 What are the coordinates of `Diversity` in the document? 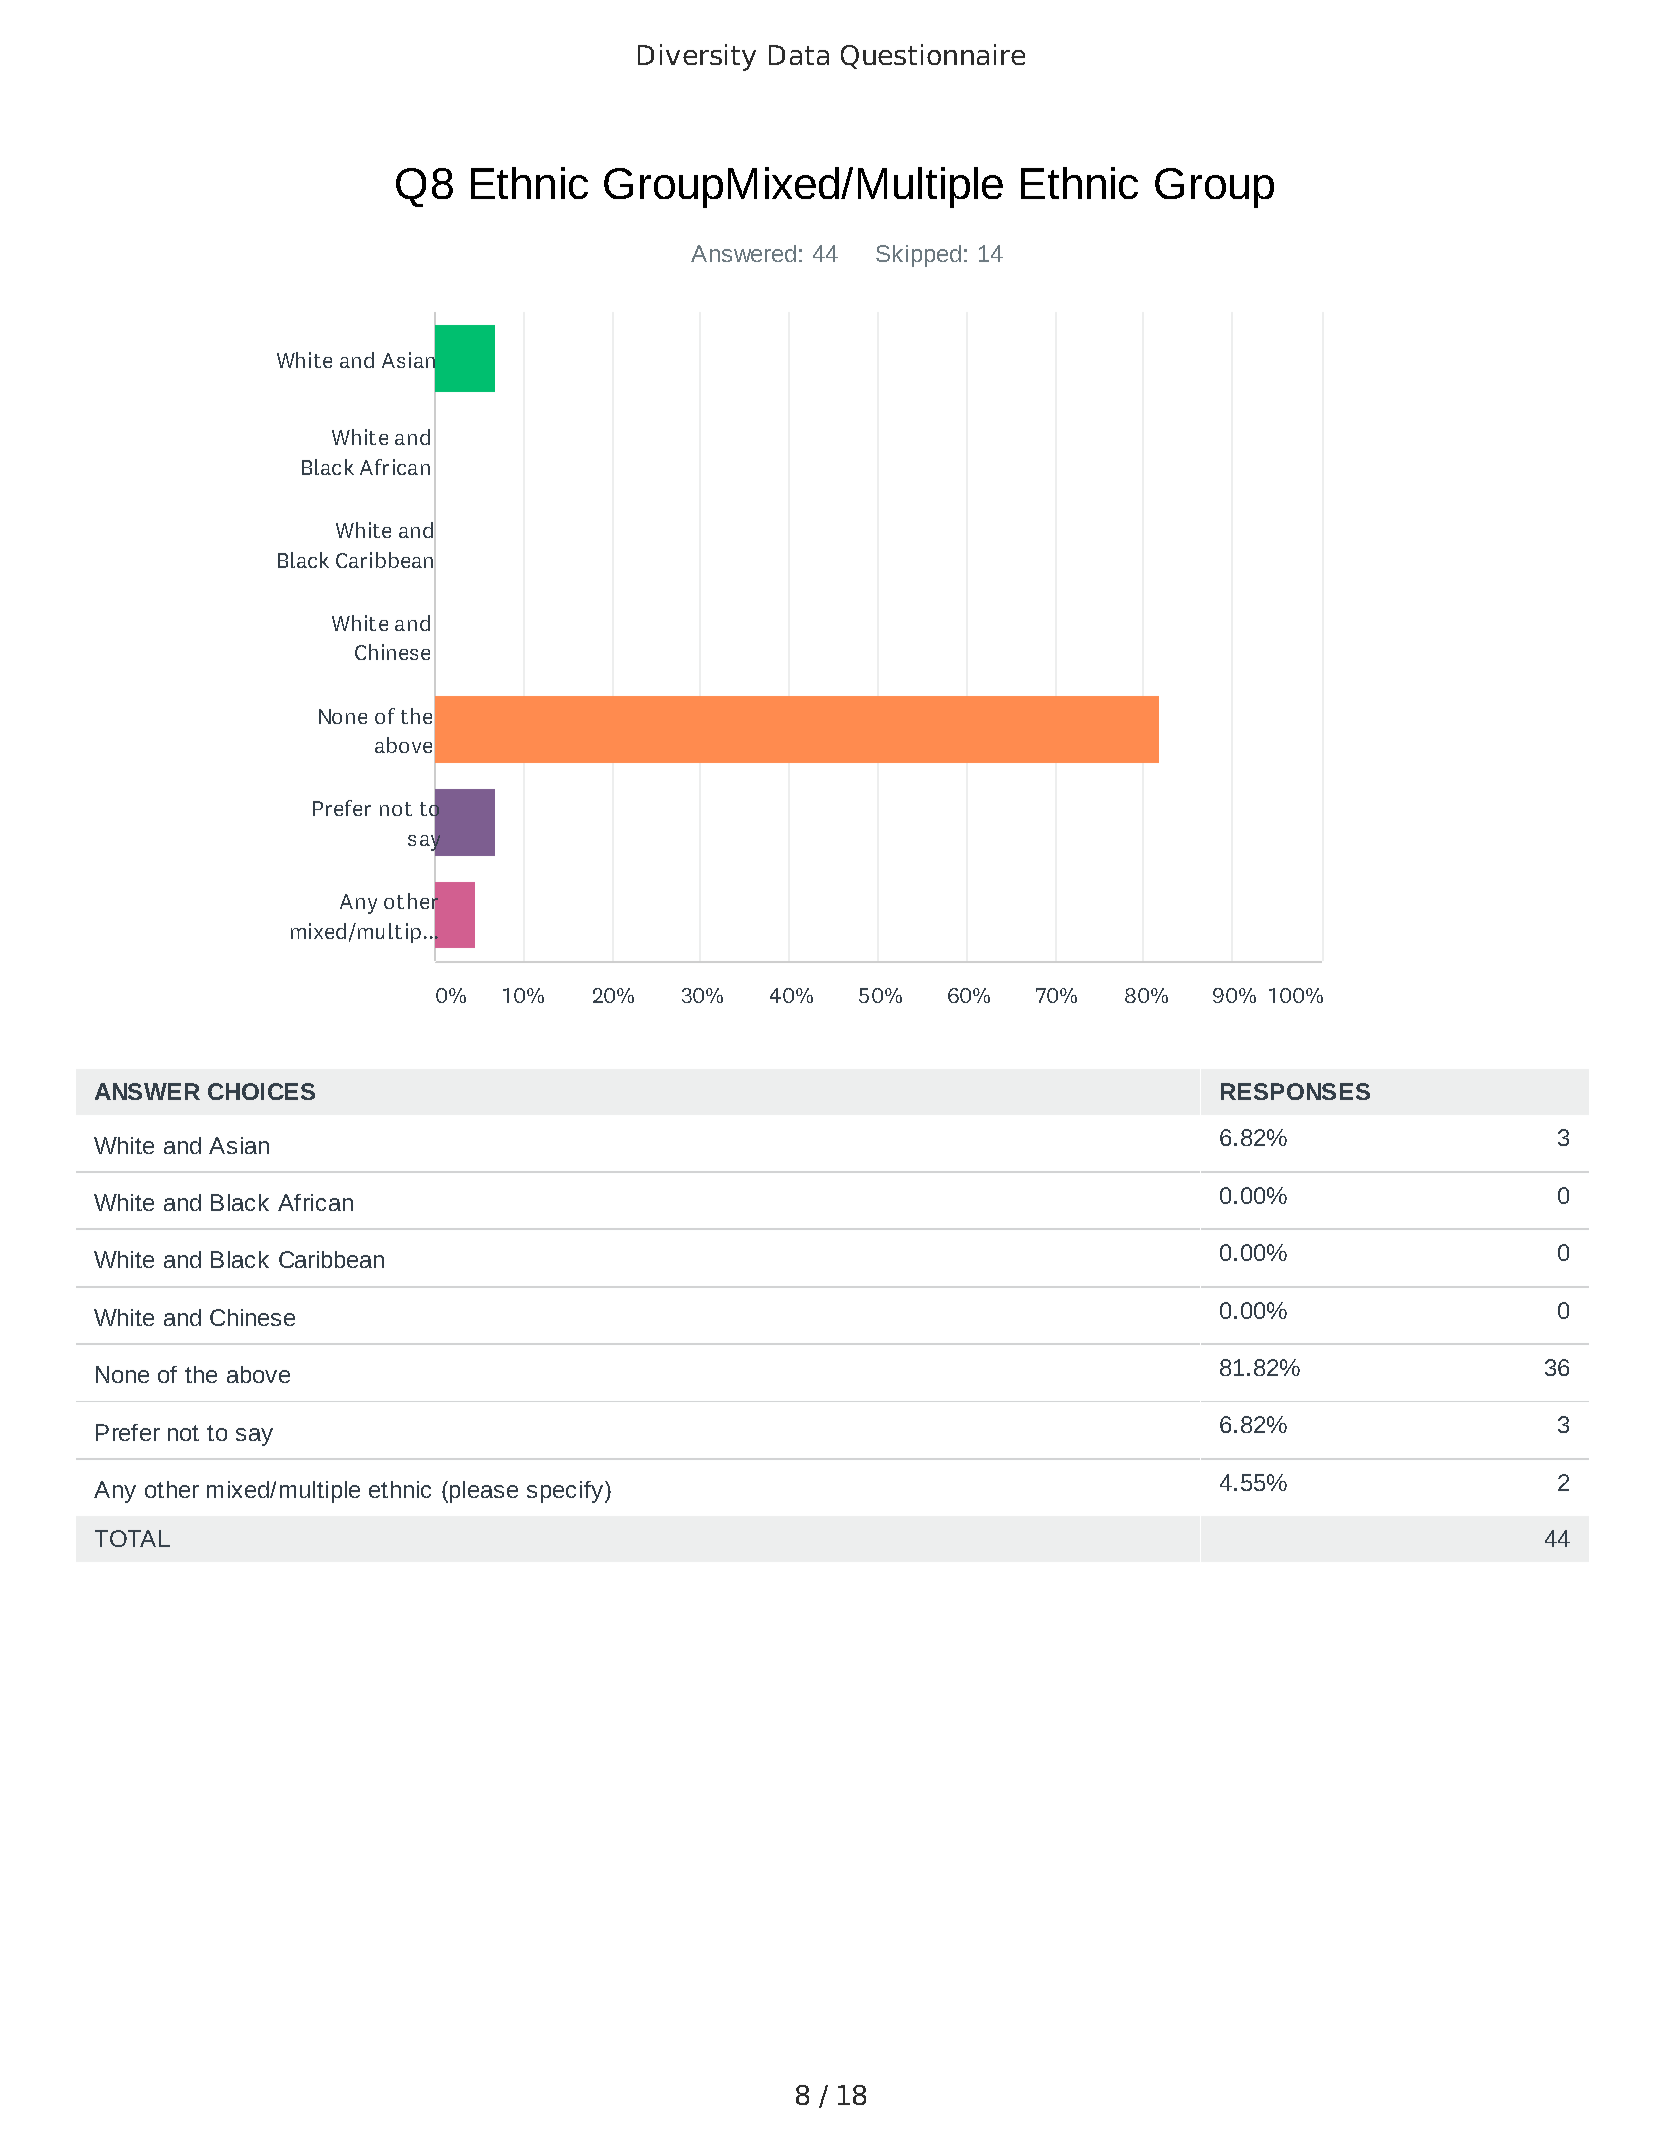 It's located at (697, 57).
